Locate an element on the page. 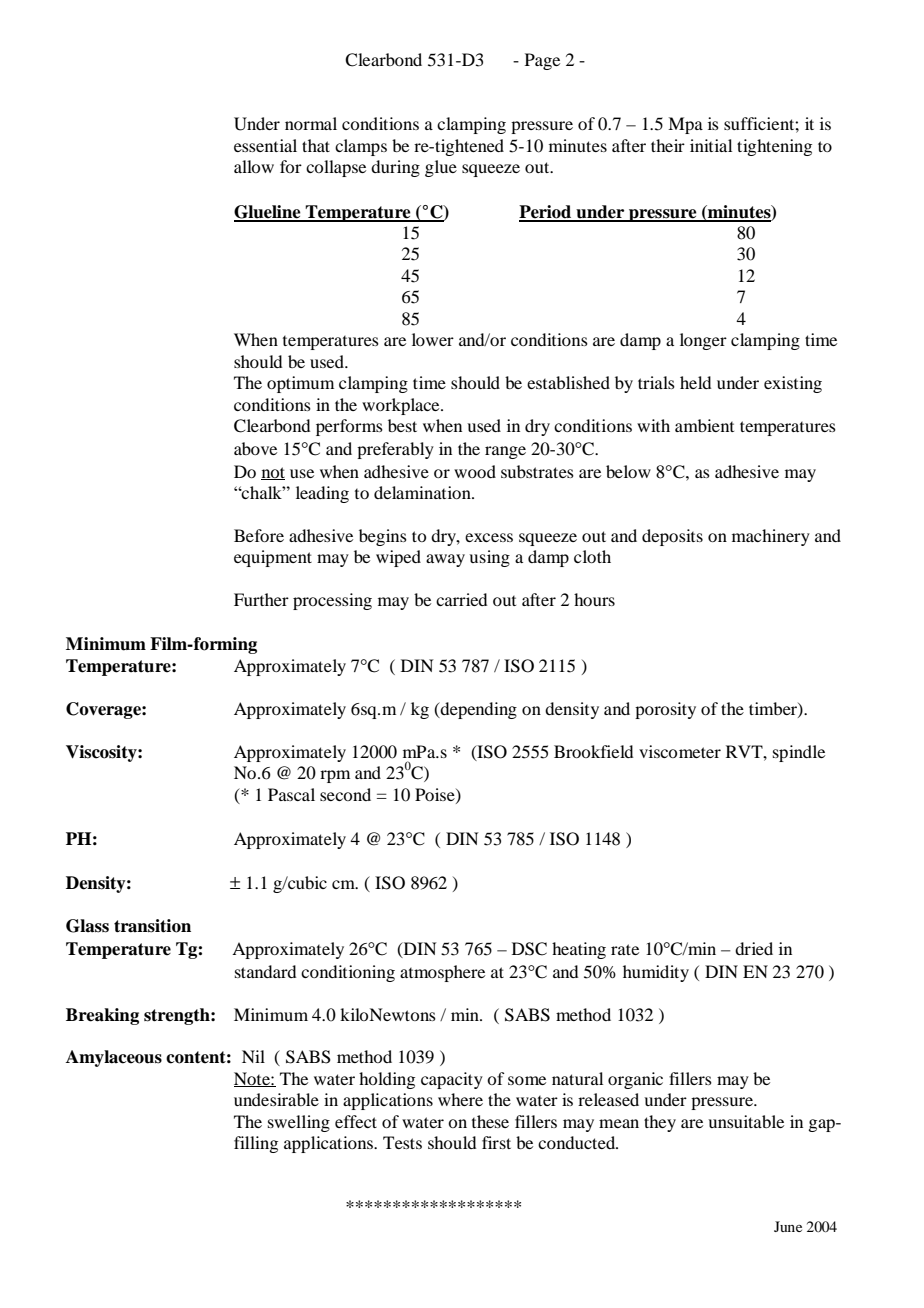  porosity is located at coordinates (665, 710).
